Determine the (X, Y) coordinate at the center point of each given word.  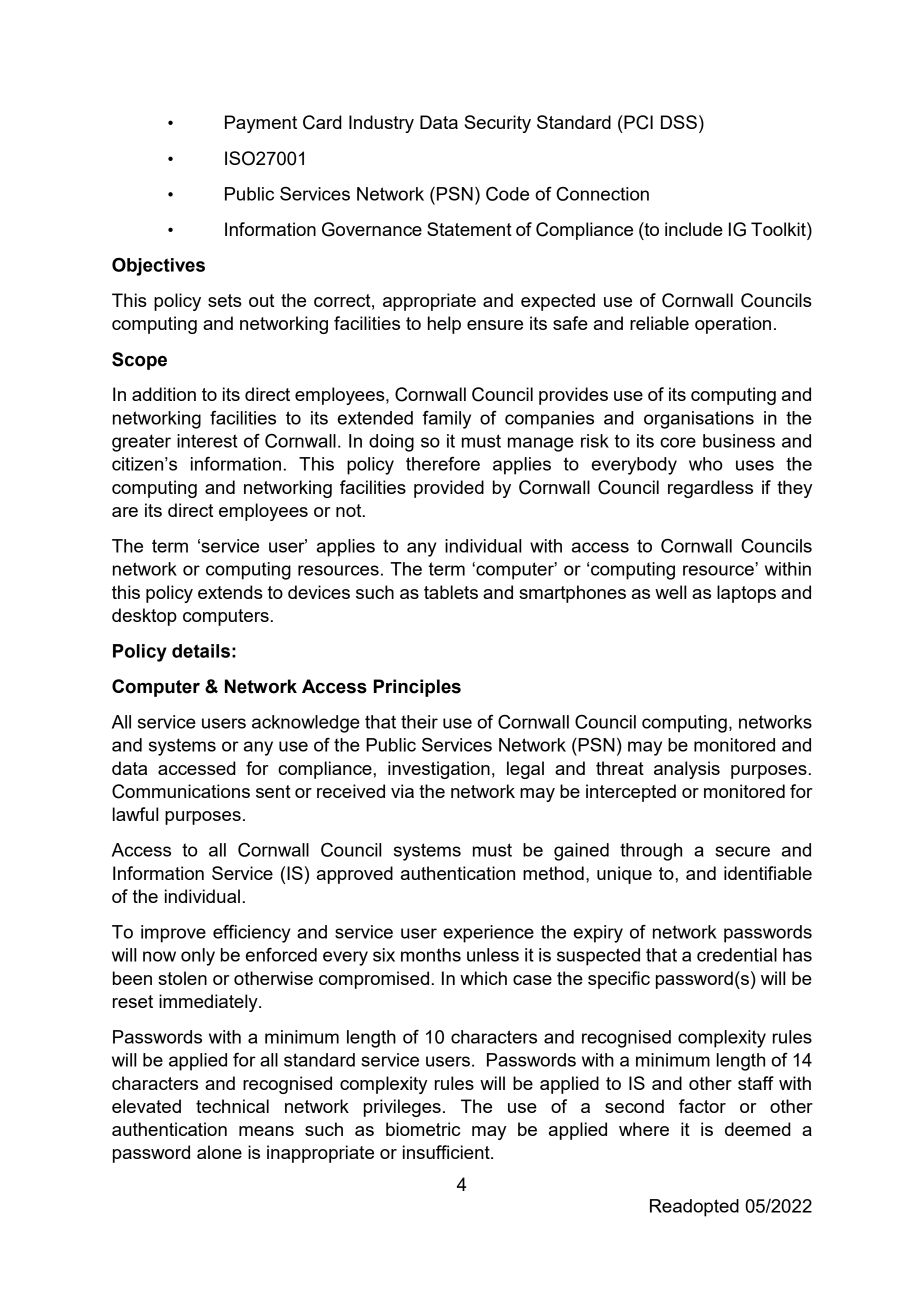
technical (232, 1106)
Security (497, 124)
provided (449, 489)
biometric (423, 1129)
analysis (687, 770)
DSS (679, 122)
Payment (261, 124)
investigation (439, 770)
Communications (181, 791)
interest (207, 441)
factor (702, 1106)
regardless (710, 489)
